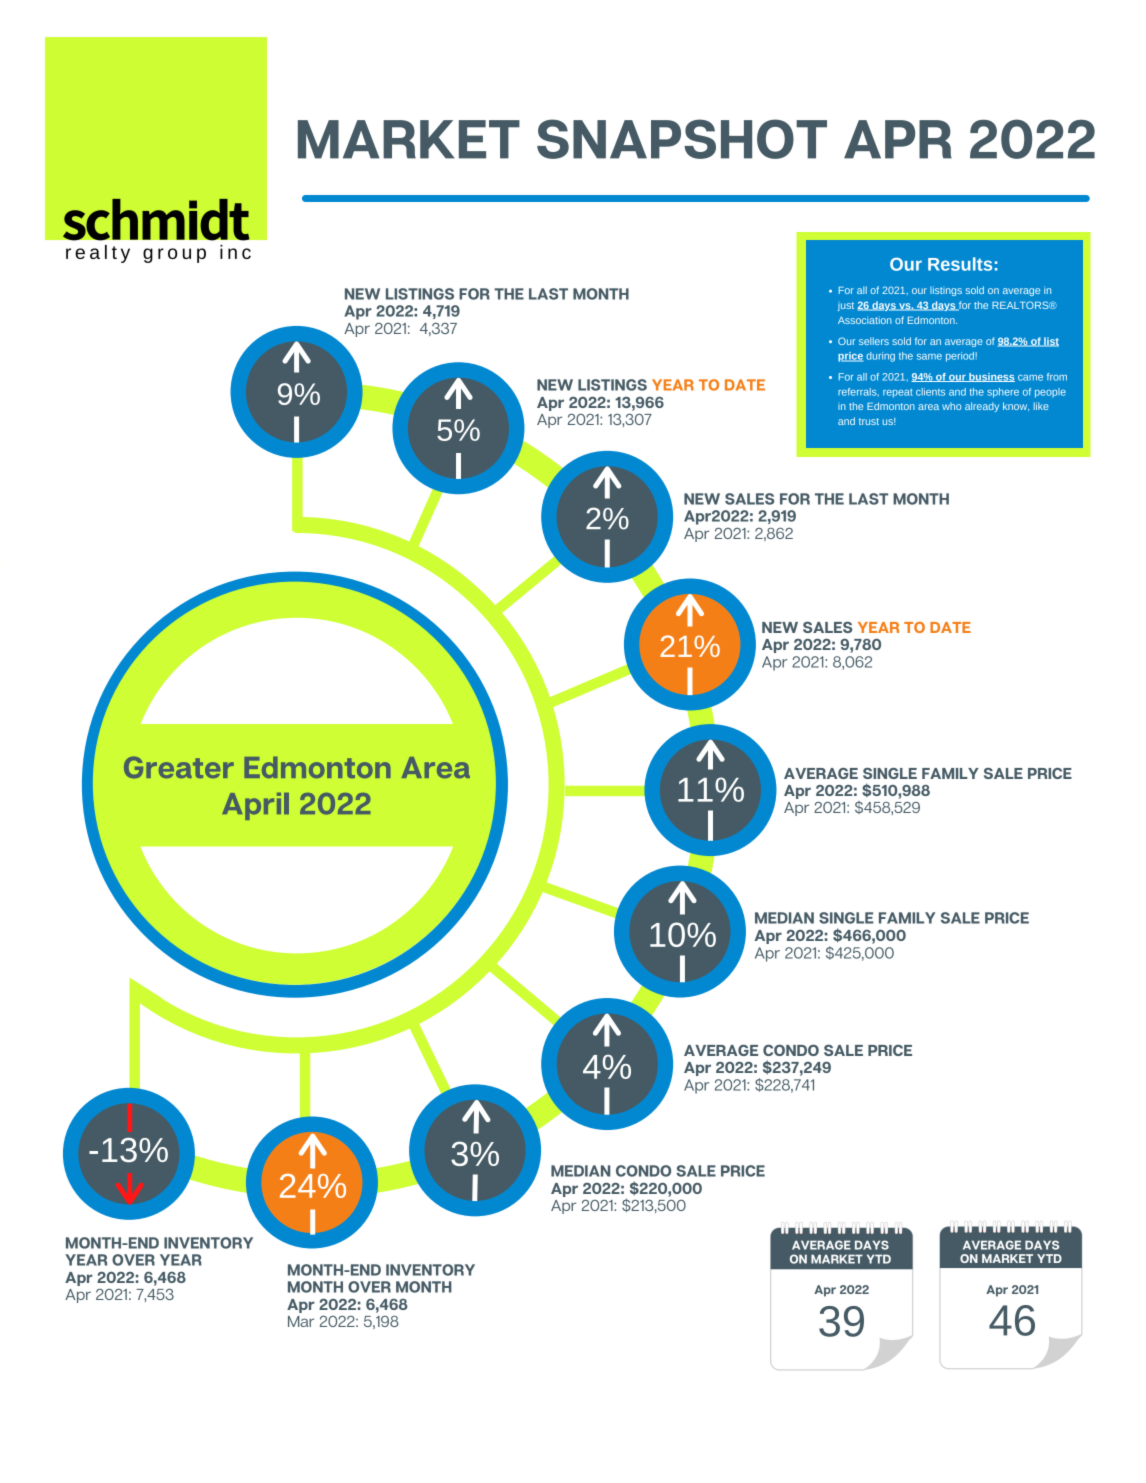 The height and width of the image is (1483, 1146). What do you see at coordinates (930, 392) in the image?
I see `clients` at bounding box center [930, 392].
